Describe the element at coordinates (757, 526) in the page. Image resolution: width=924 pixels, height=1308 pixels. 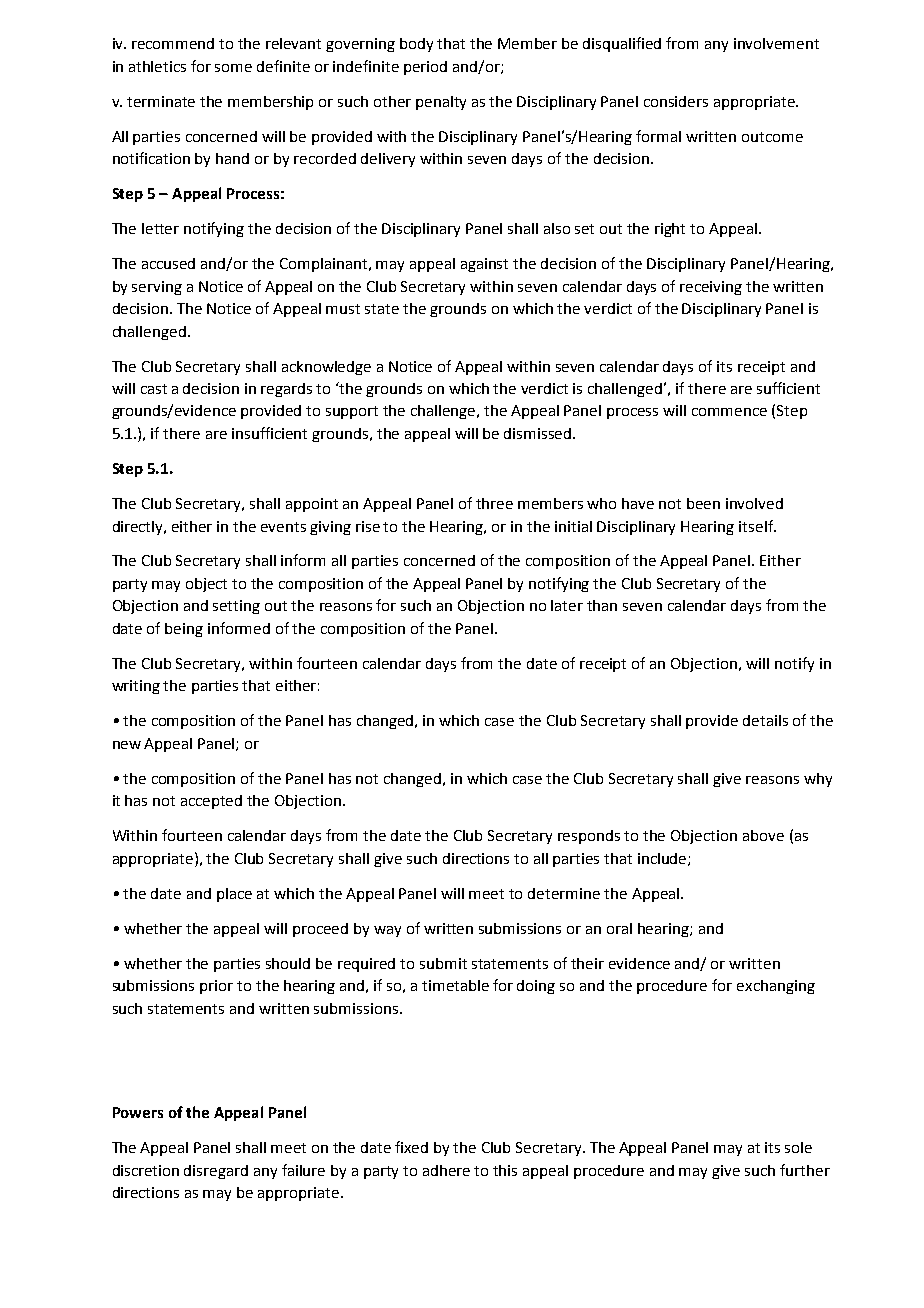
I see `itself` at that location.
